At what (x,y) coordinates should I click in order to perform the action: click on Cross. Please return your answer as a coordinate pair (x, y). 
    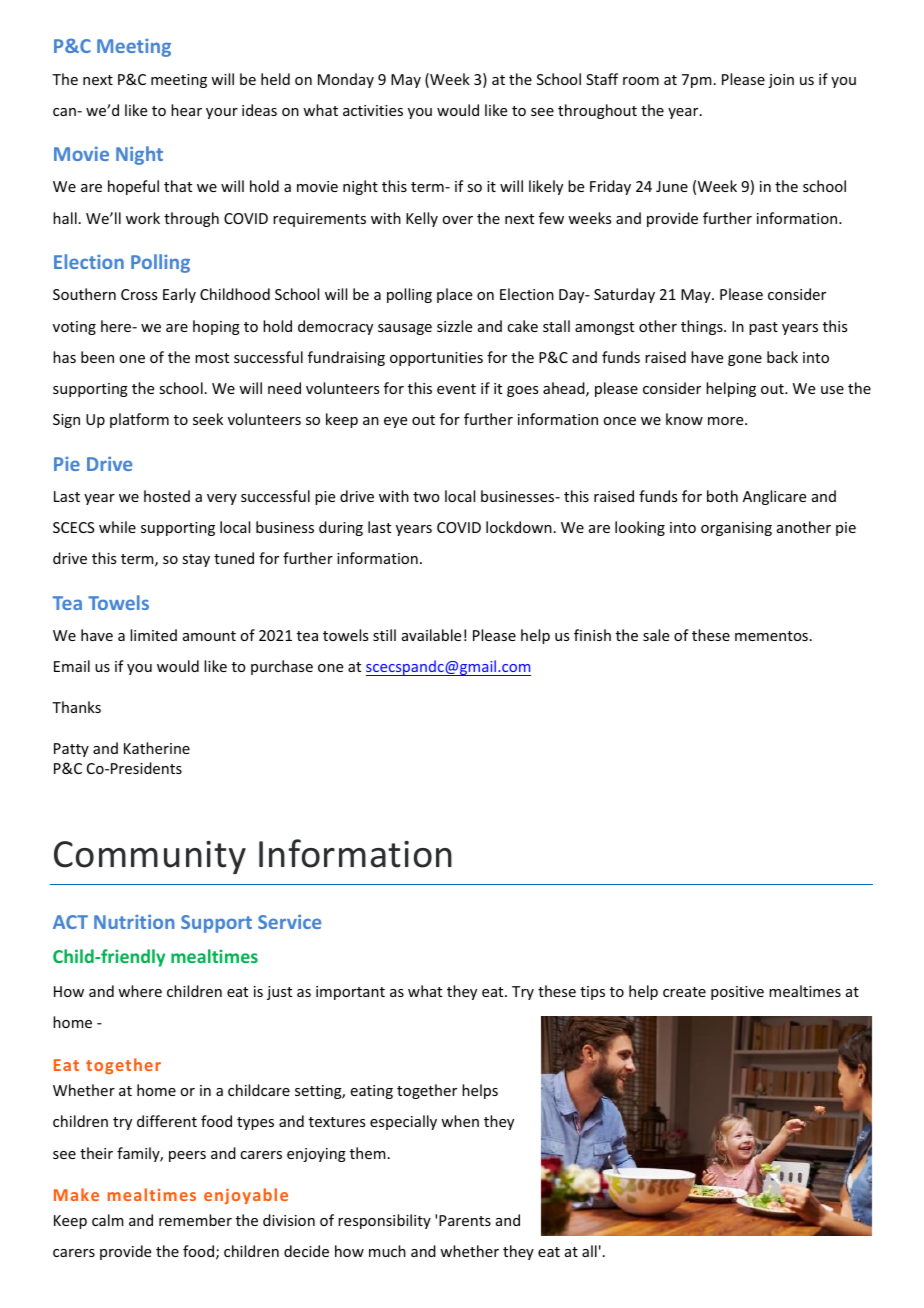
    Looking at the image, I should click on (139, 294).
